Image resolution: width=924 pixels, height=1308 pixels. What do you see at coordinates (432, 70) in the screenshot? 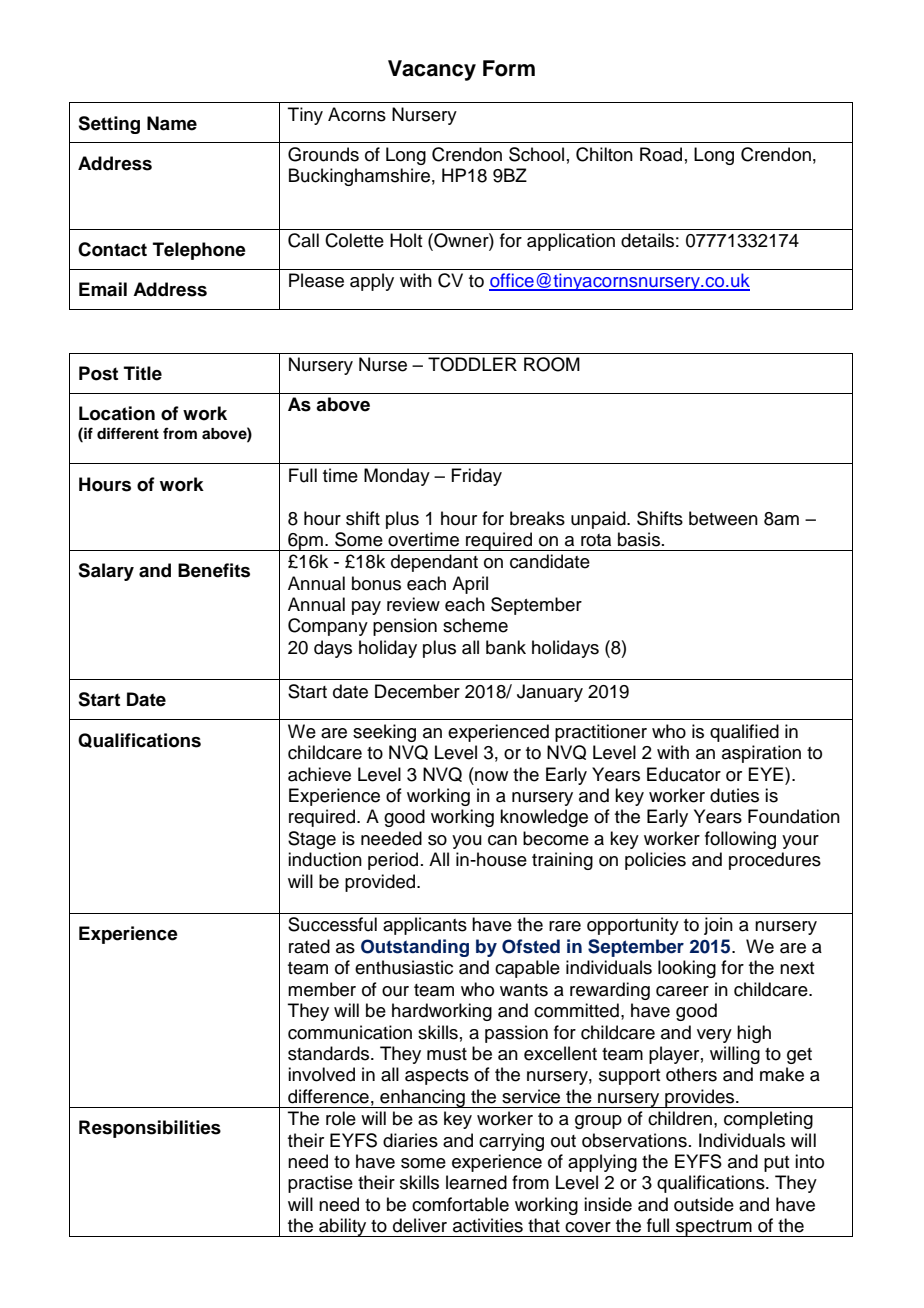
I see `Vacancy` at bounding box center [432, 70].
